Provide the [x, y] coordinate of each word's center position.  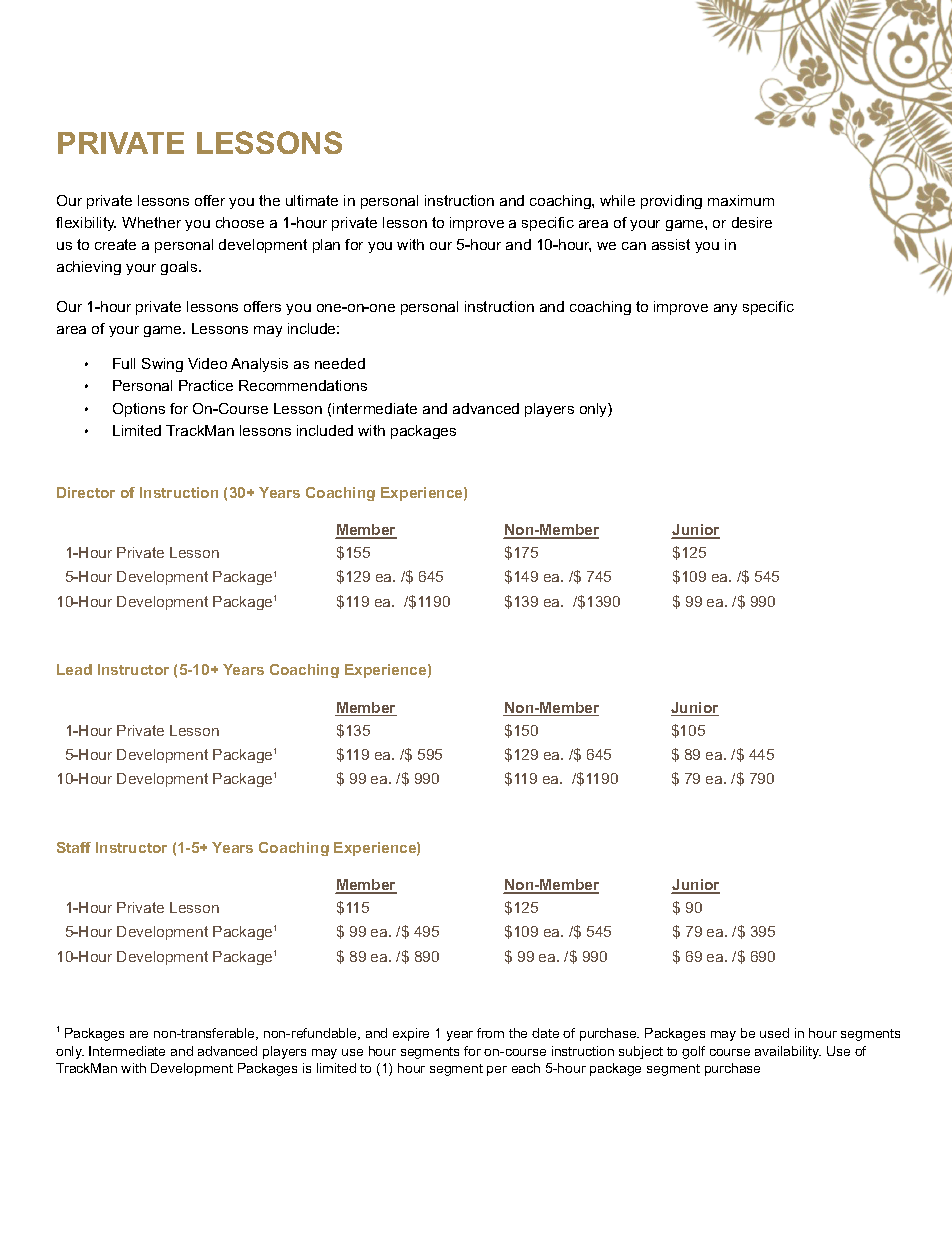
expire [411, 1034]
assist [671, 244]
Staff [74, 847]
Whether [151, 222]
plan [326, 246]
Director [86, 492]
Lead [74, 669]
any [725, 309]
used [774, 1033]
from [490, 1033]
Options [139, 410]
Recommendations [303, 385]
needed [340, 363]
